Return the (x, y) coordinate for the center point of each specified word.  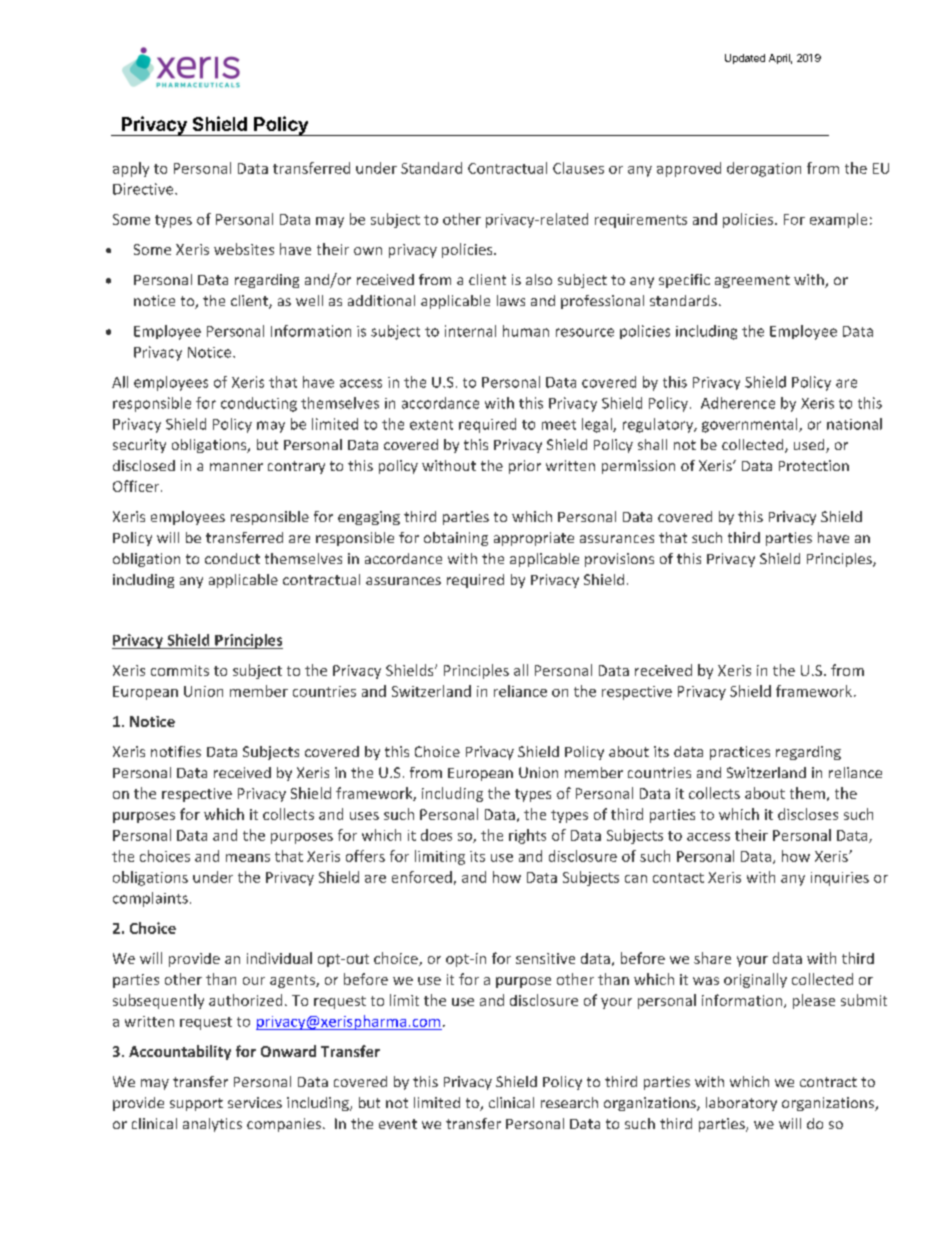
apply (131, 169)
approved (689, 169)
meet (559, 425)
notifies (176, 751)
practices (740, 753)
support (196, 1104)
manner (236, 467)
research (569, 1102)
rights (527, 836)
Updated (745, 59)
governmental (751, 425)
